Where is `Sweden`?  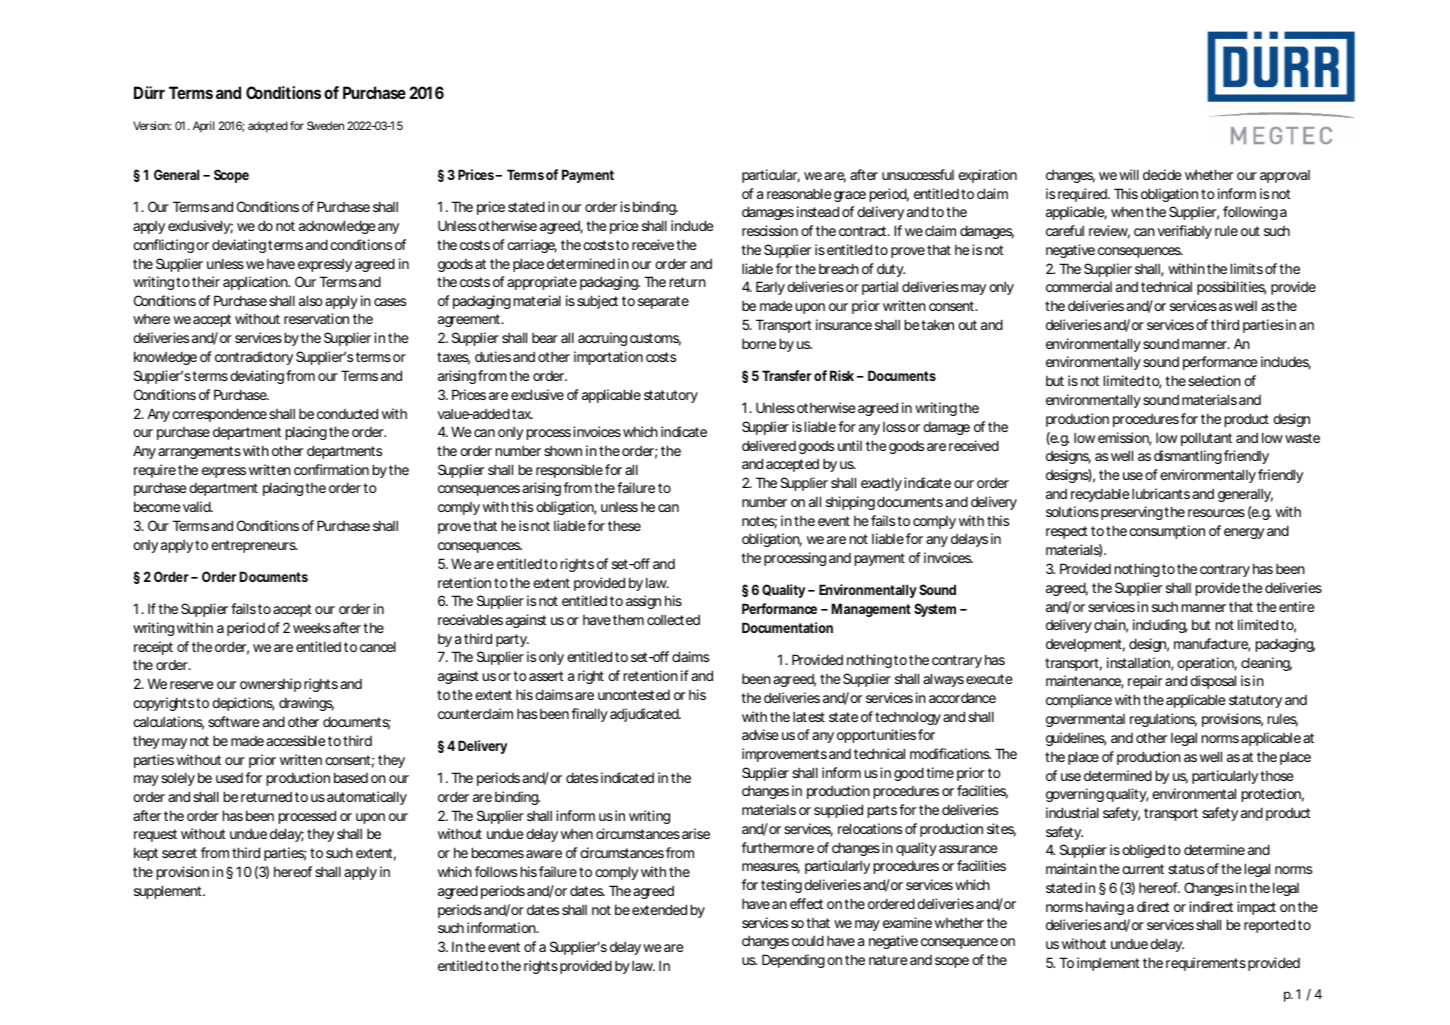 Sweden is located at coordinates (325, 125).
